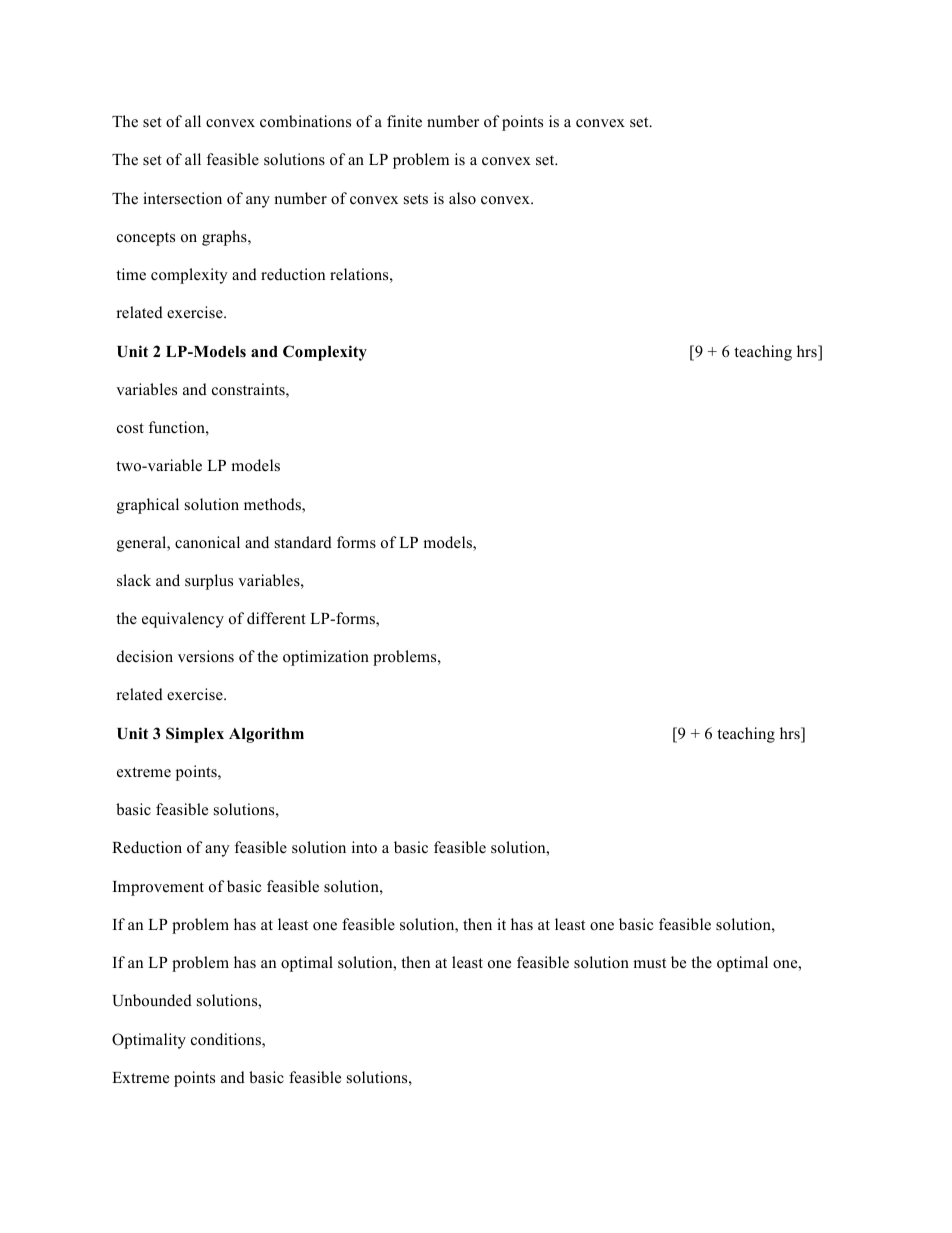  Describe the element at coordinates (649, 963) in the page. I see `must` at that location.
